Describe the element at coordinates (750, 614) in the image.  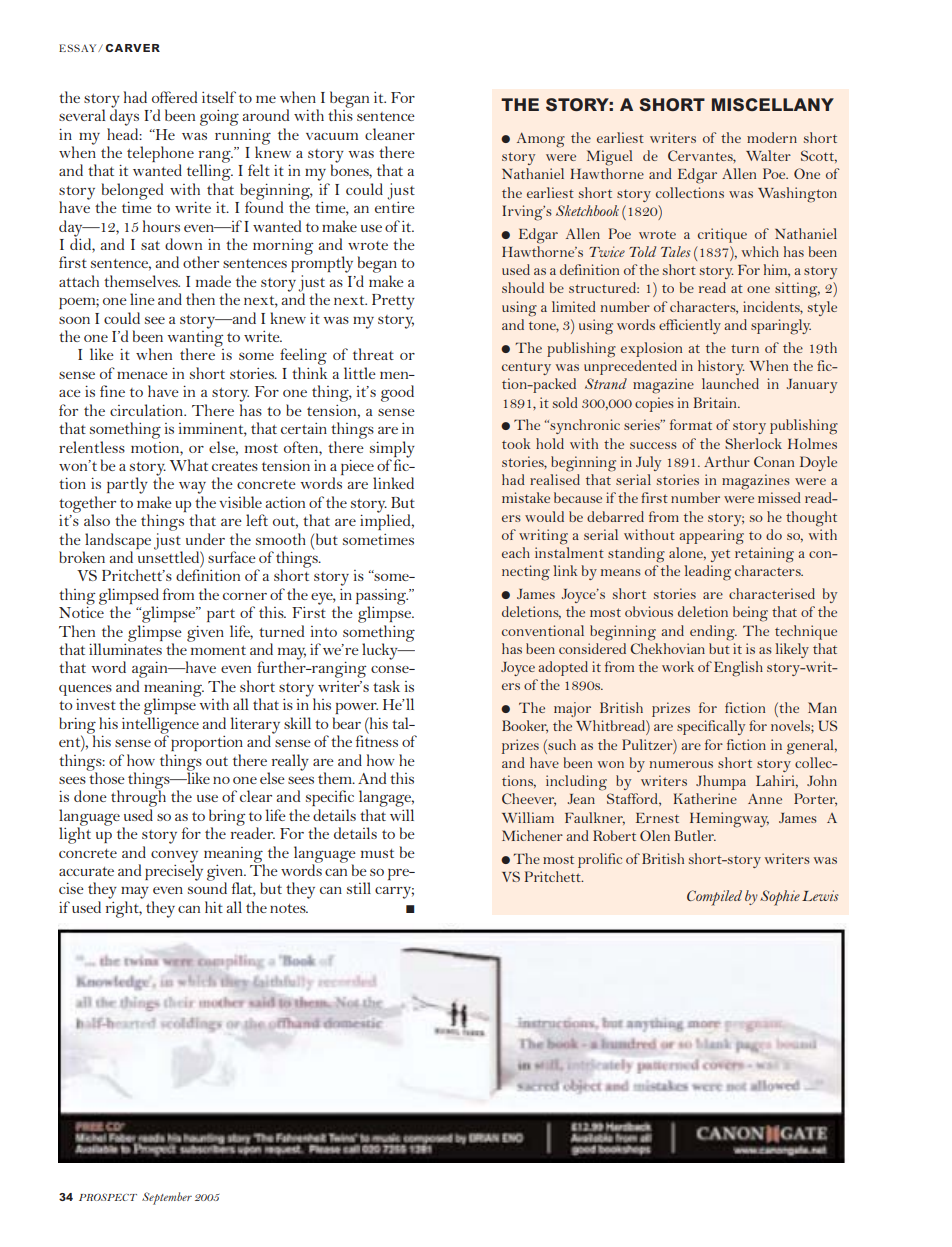
I see `being` at that location.
